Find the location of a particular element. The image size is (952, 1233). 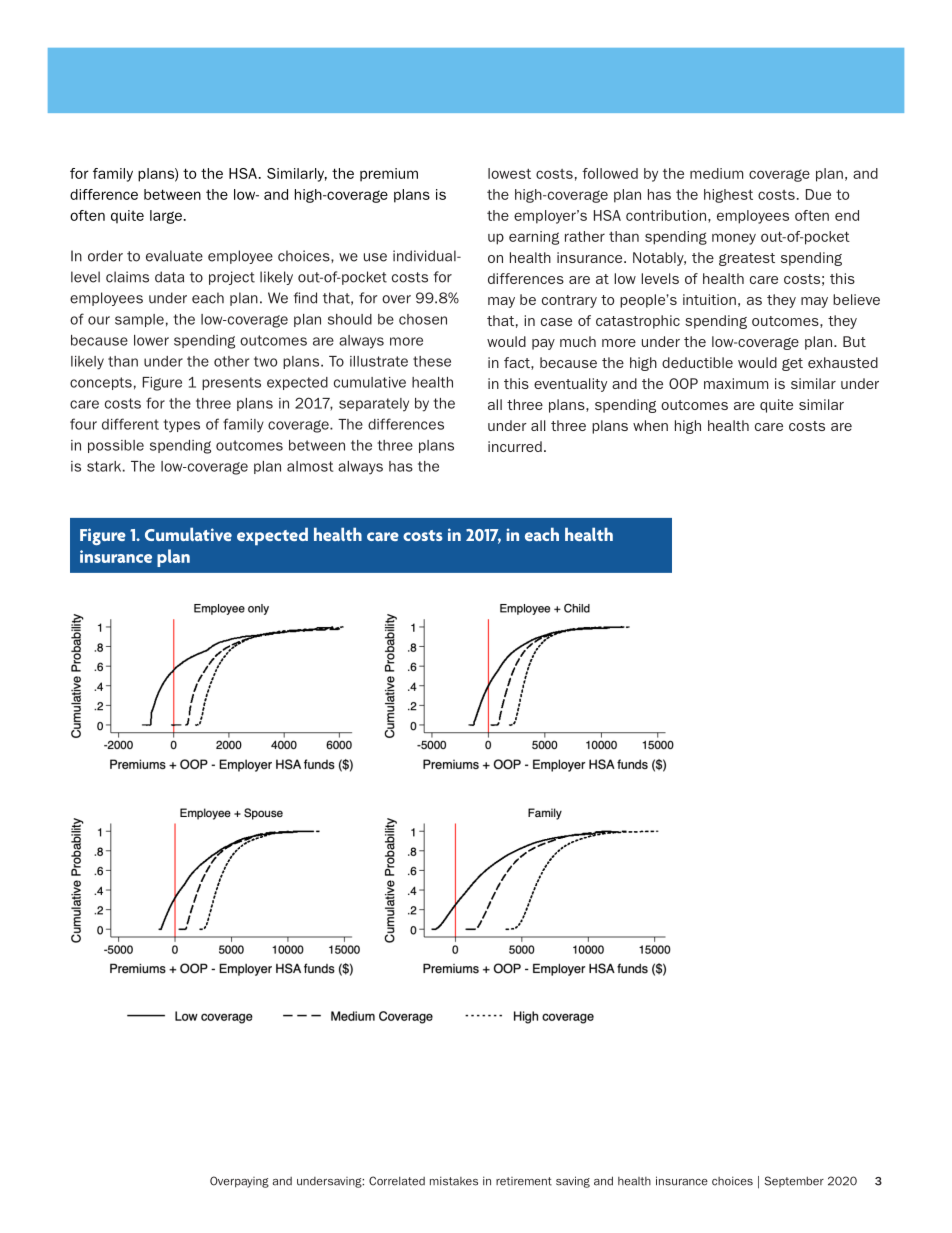

separately is located at coordinates (374, 405).
